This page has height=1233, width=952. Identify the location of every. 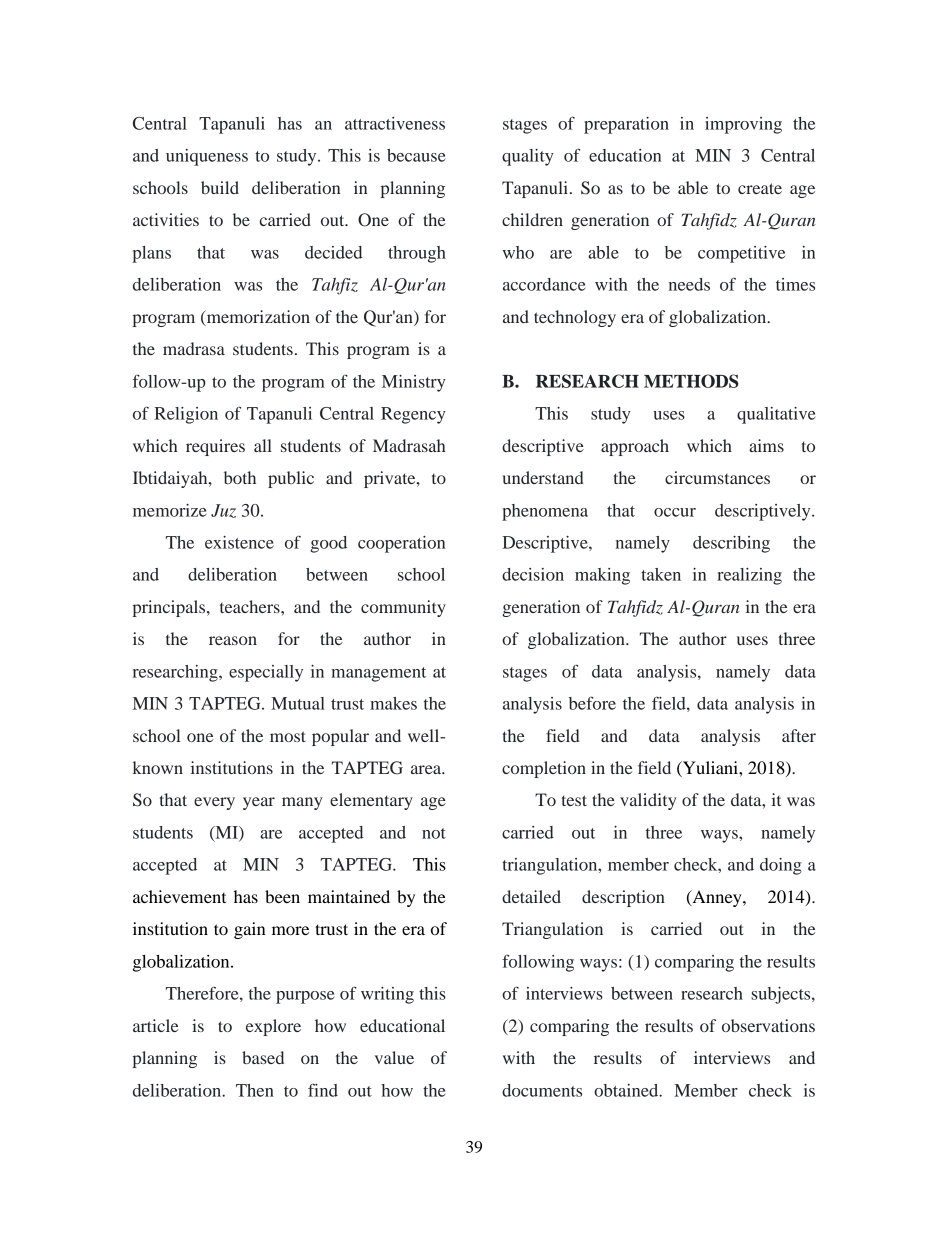
(214, 803).
